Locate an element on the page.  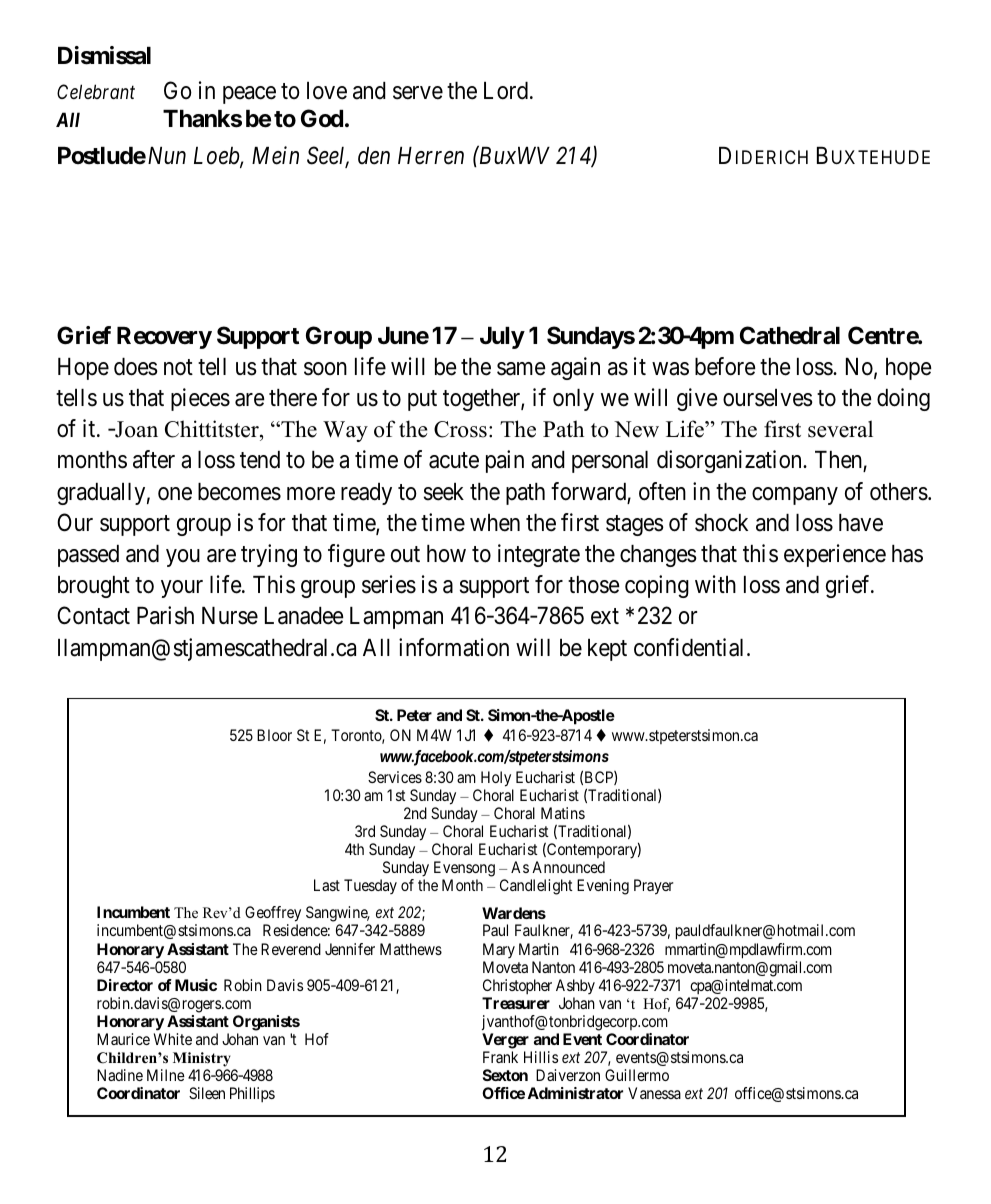
confidential is located at coordinates (691, 647).
